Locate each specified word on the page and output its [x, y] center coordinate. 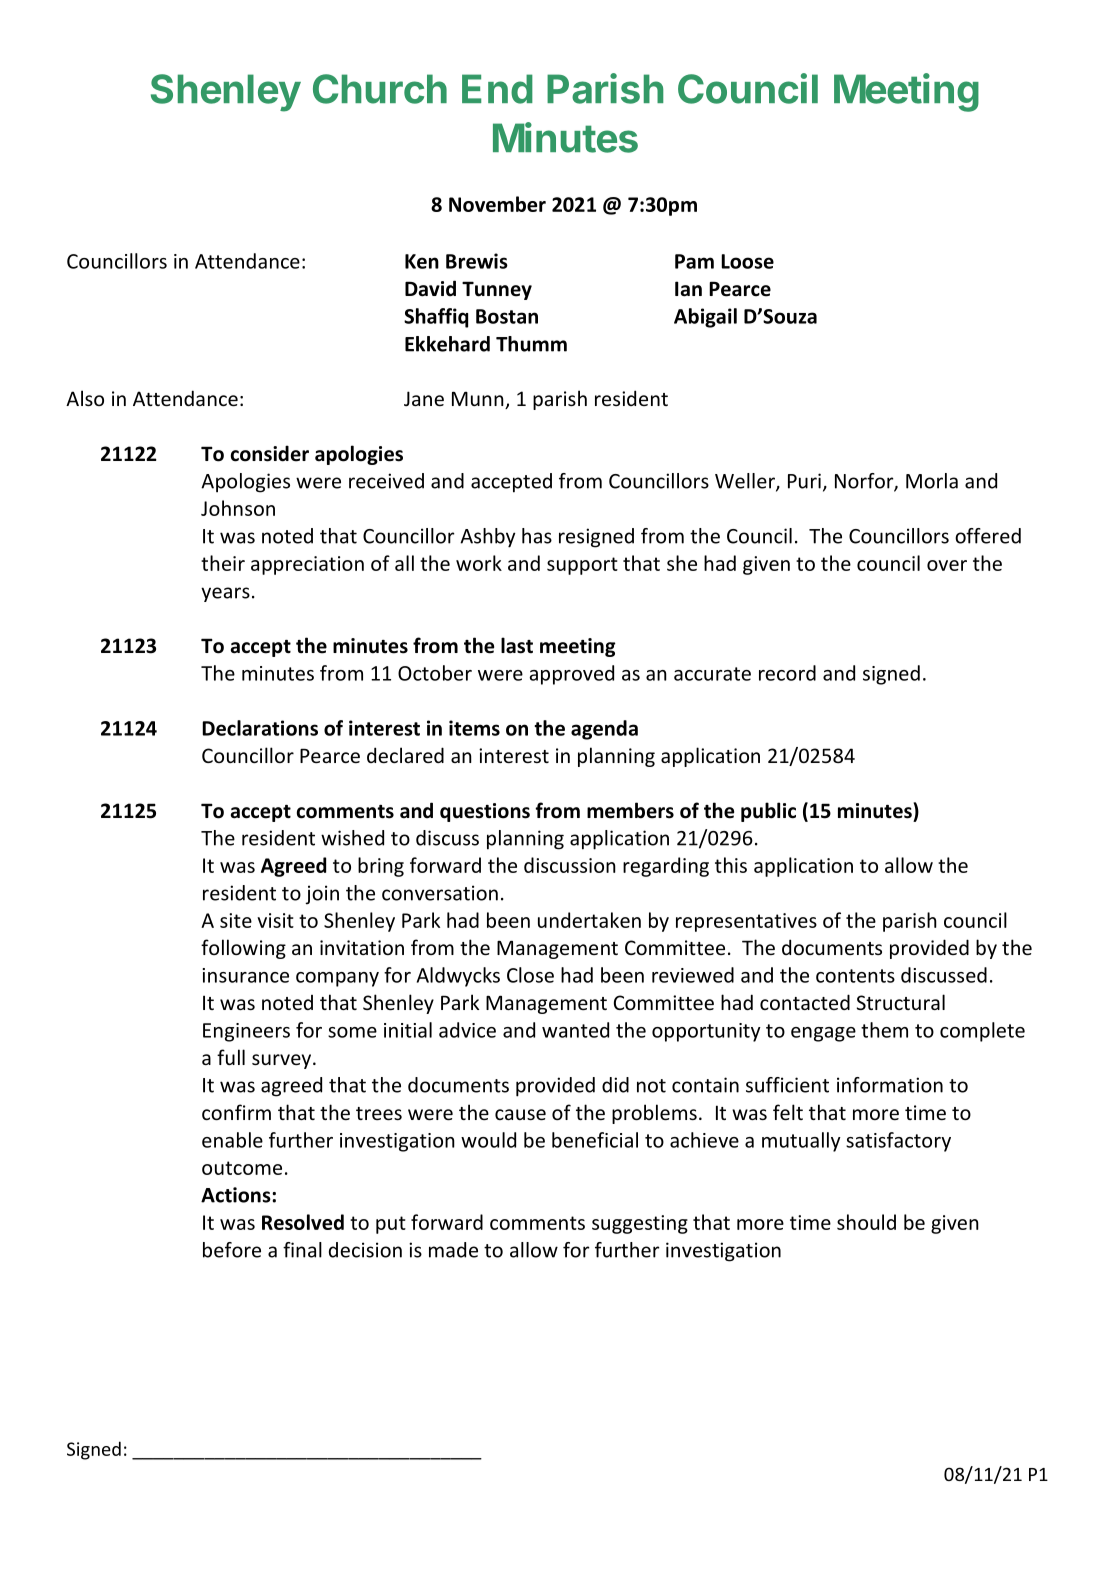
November [497, 204]
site [236, 920]
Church [380, 89]
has [537, 536]
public [768, 812]
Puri [804, 481]
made [453, 1250]
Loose [747, 261]
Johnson [238, 508]
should [866, 1222]
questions [485, 812]
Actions [237, 1195]
